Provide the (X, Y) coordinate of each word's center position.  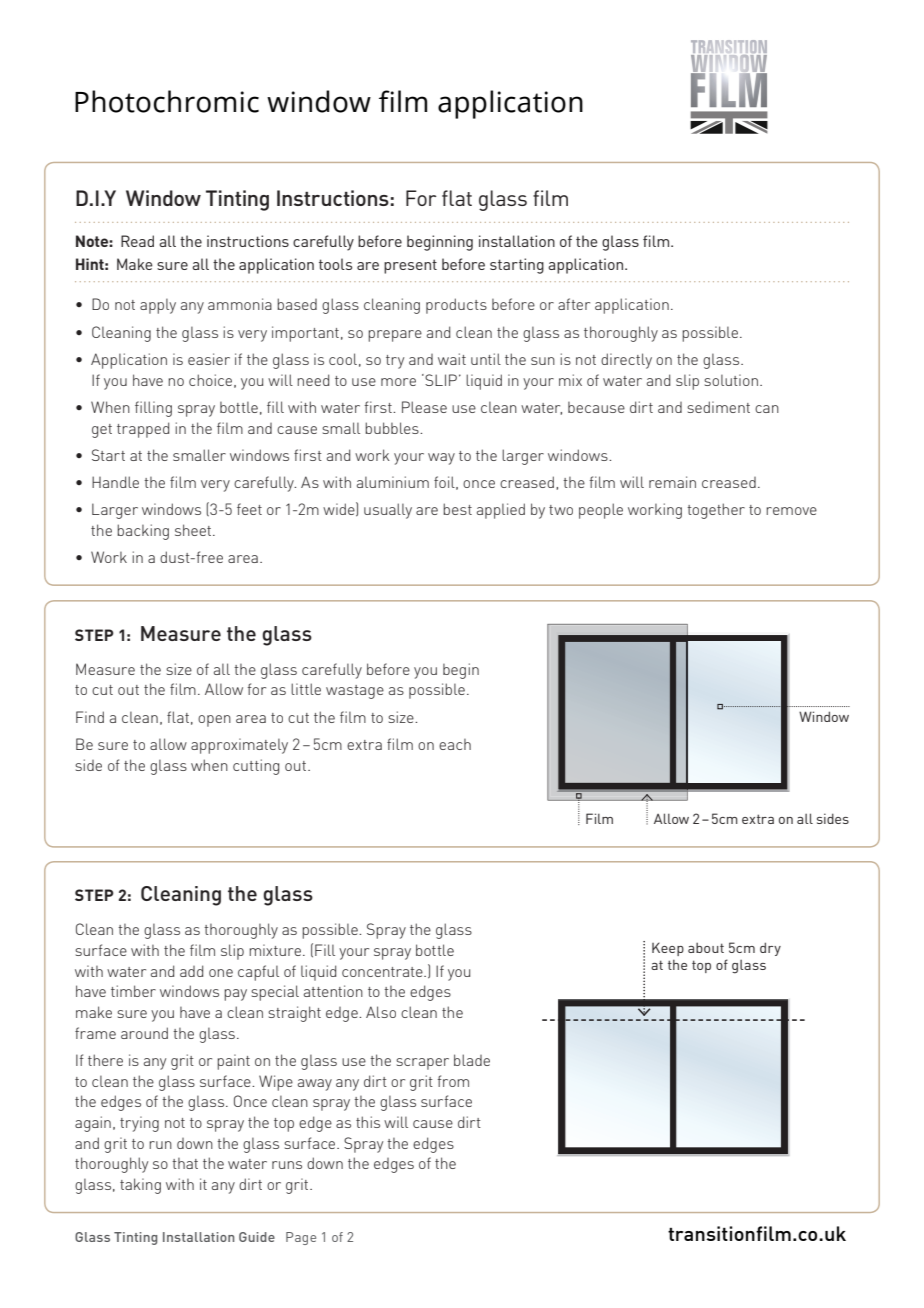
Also (381, 1012)
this (368, 1122)
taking (140, 1186)
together (716, 511)
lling (158, 409)
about (706, 948)
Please (424, 407)
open (214, 721)
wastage (355, 692)
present (410, 266)
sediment (718, 407)
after (574, 304)
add (191, 971)
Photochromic (167, 101)
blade (472, 1060)
